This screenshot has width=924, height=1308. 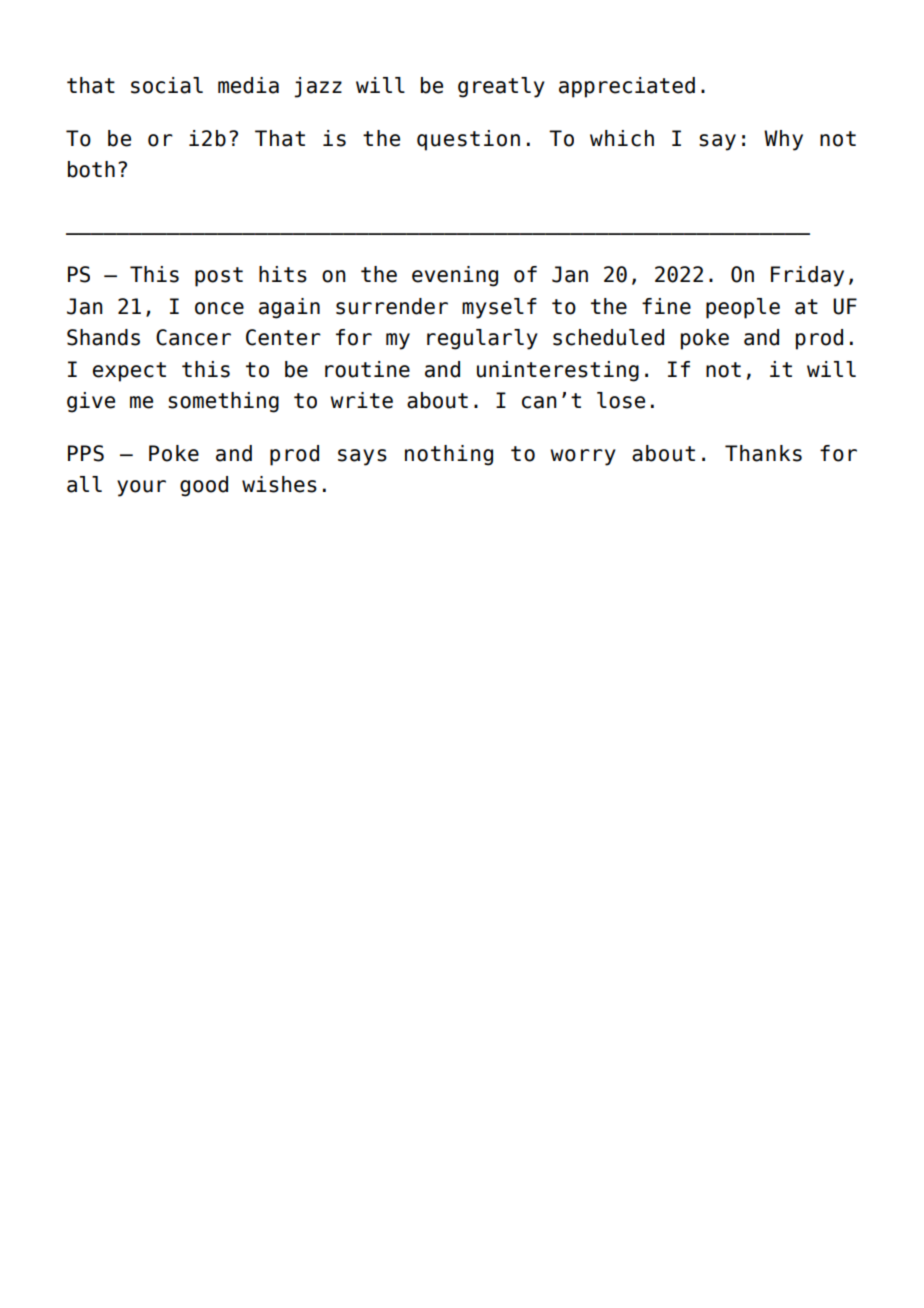 I want to click on something, so click(x=223, y=402).
